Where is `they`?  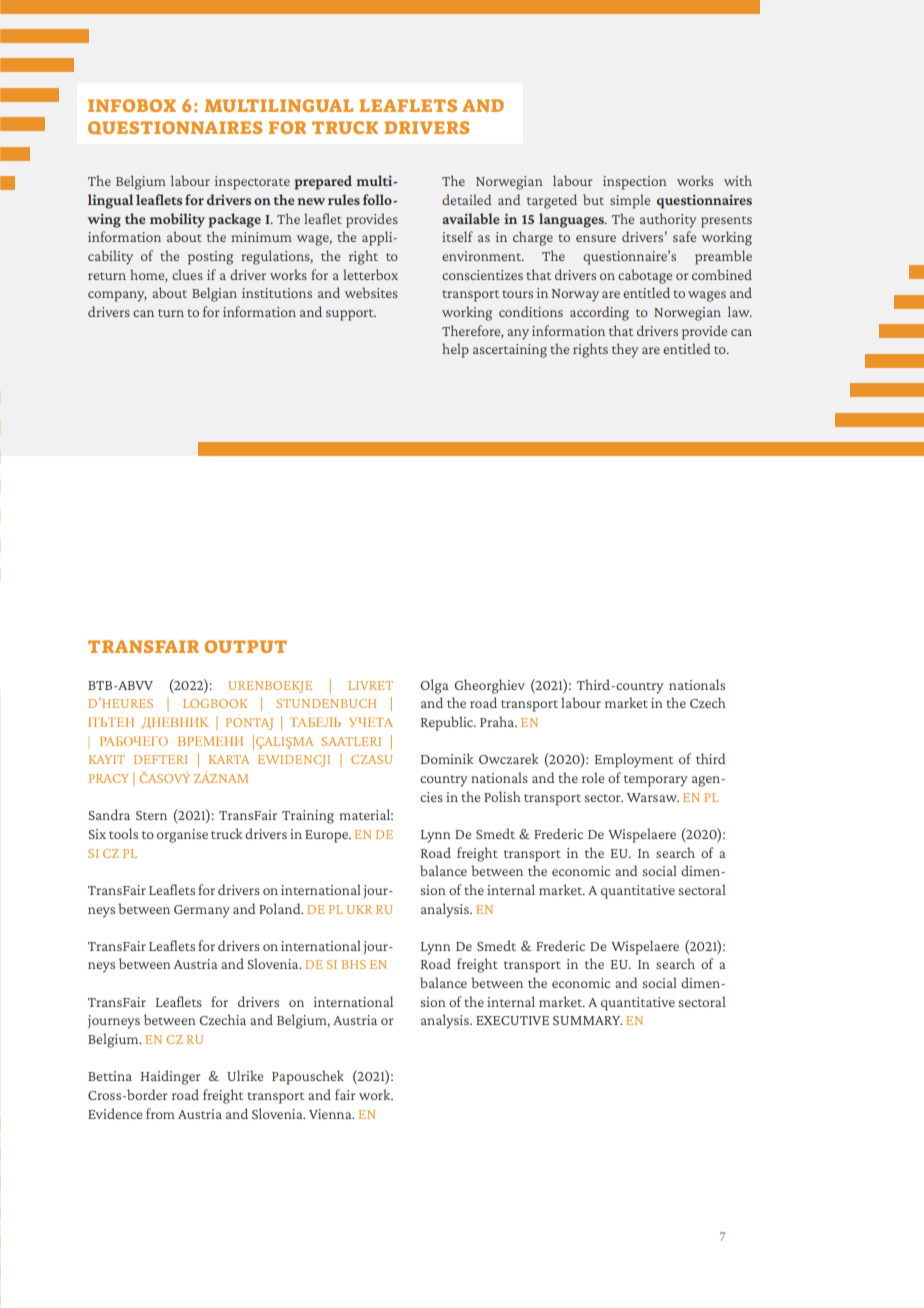
they is located at coordinates (625, 350).
